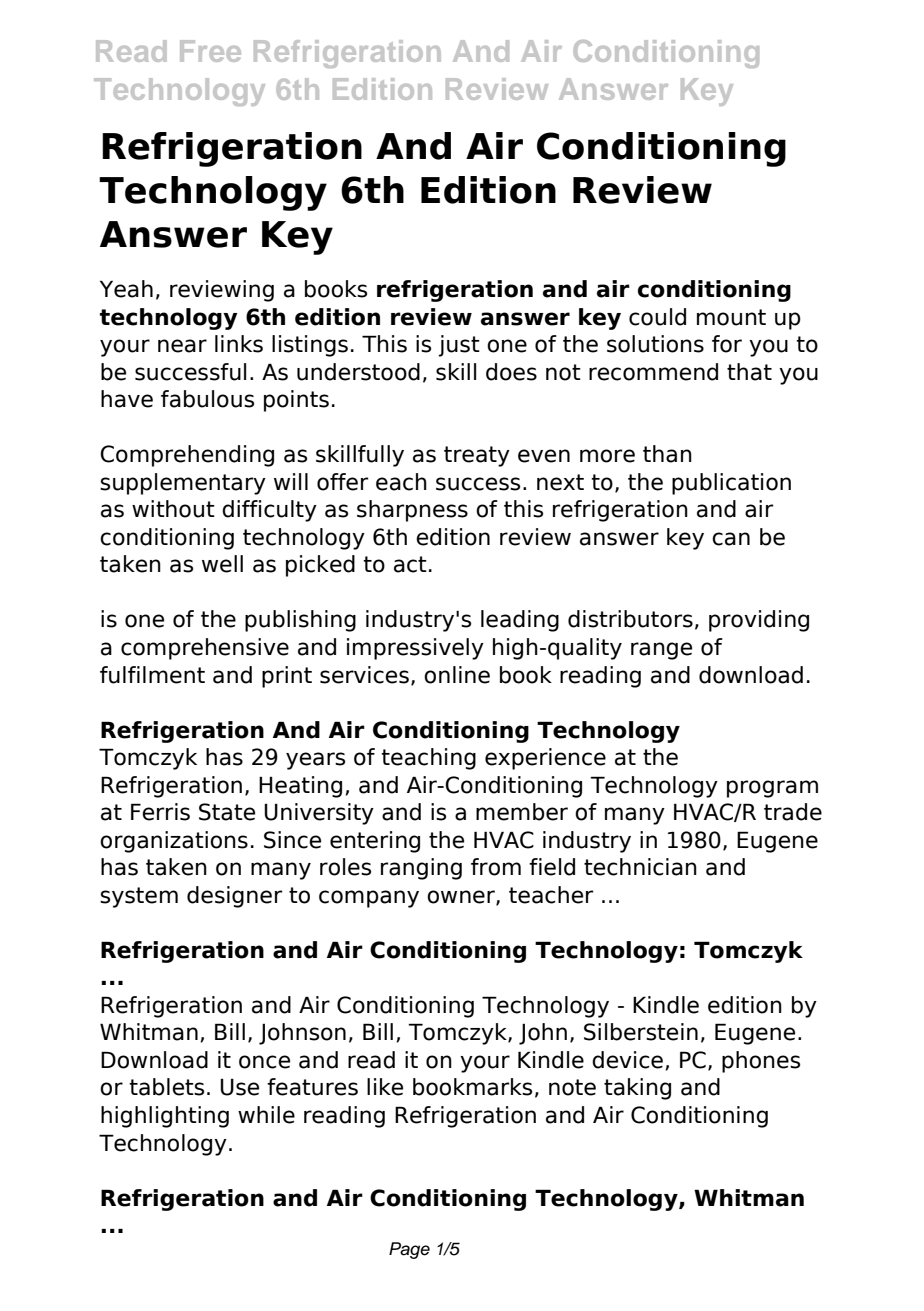  What do you see at coordinates (266, 1115) in the image?
I see `while` at bounding box center [266, 1115].
